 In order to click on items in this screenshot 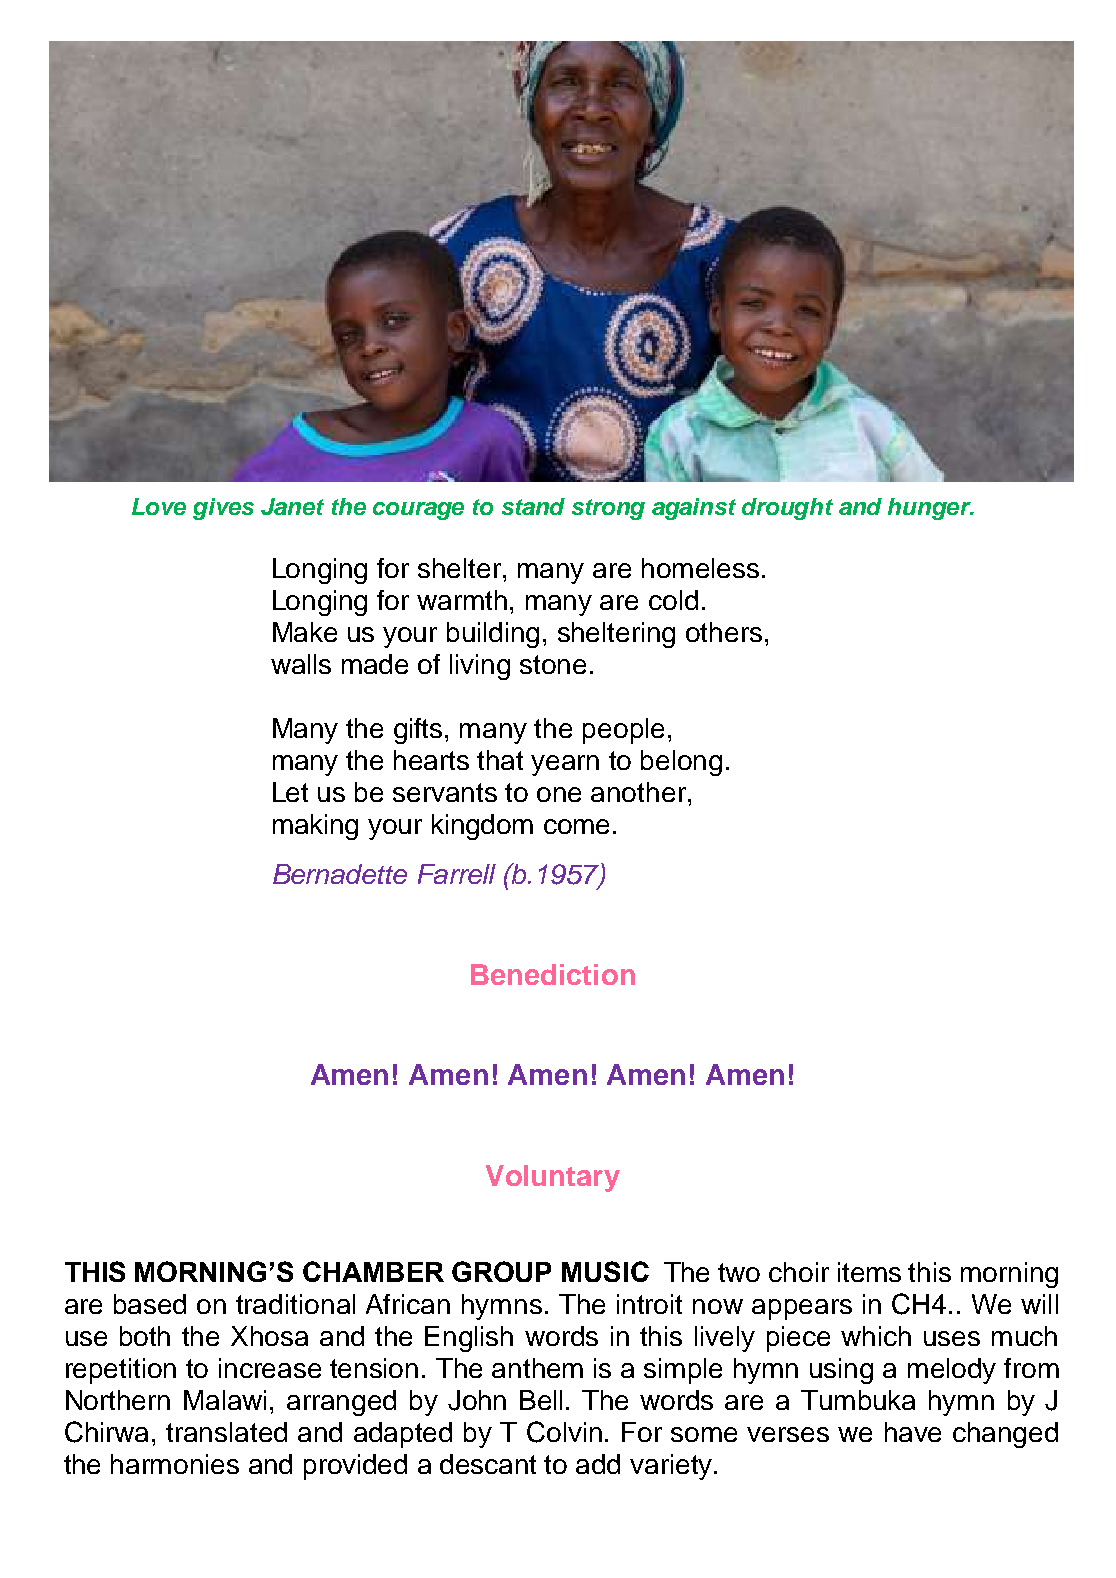, I will do `click(869, 1272)`.
